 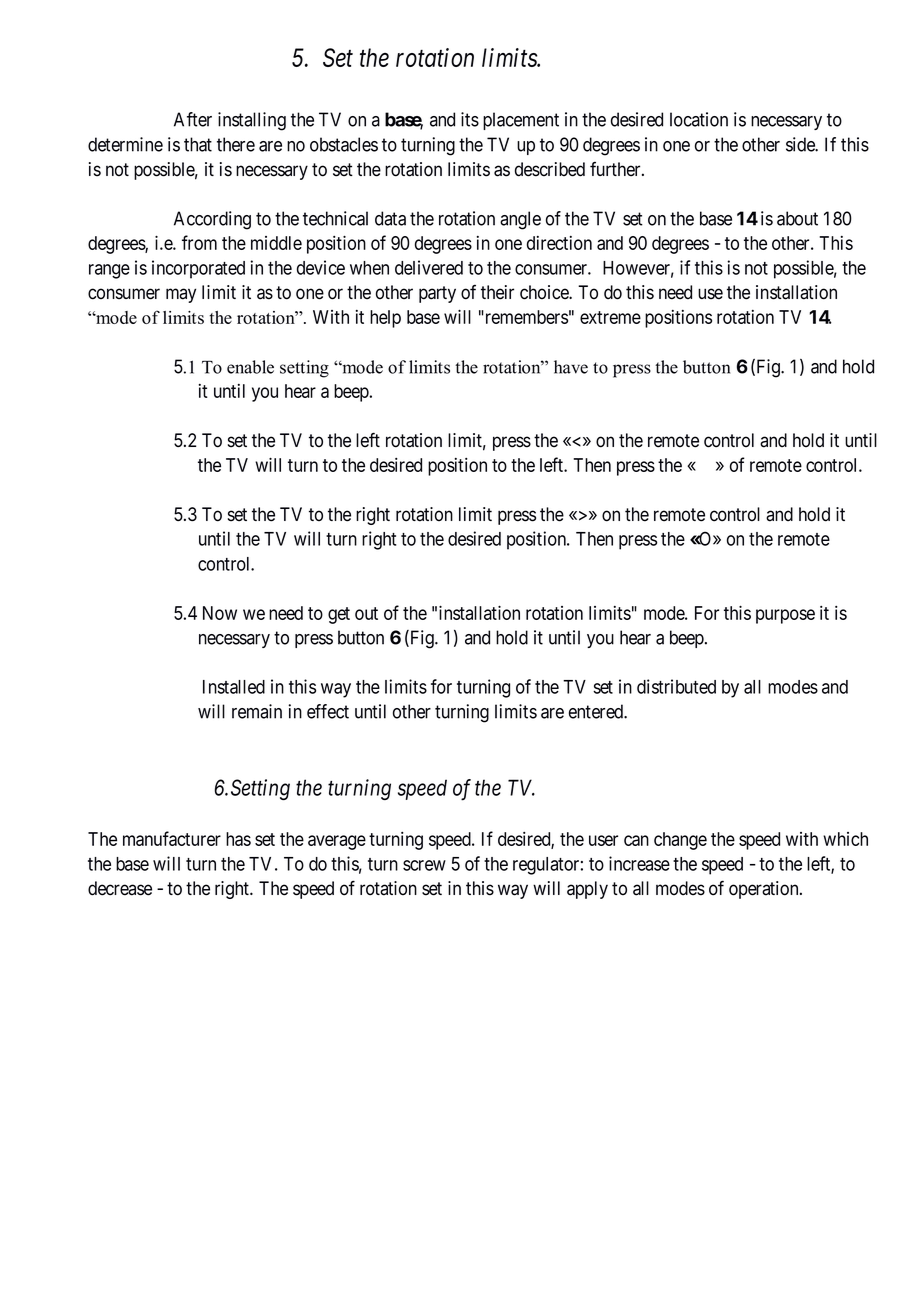 I want to click on placement, so click(x=521, y=121).
